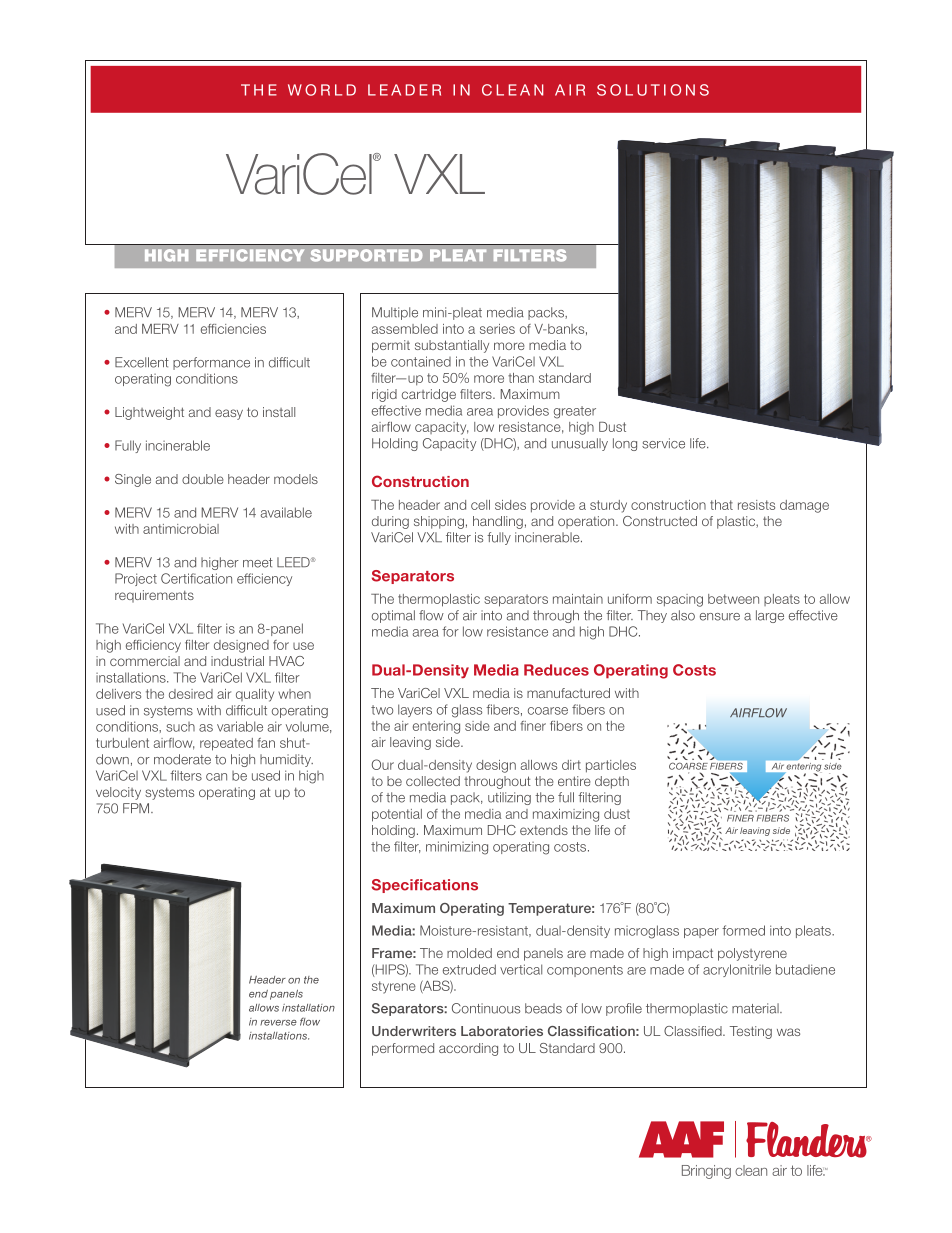  Describe the element at coordinates (694, 1031) in the screenshot. I see `Classified` at that location.
